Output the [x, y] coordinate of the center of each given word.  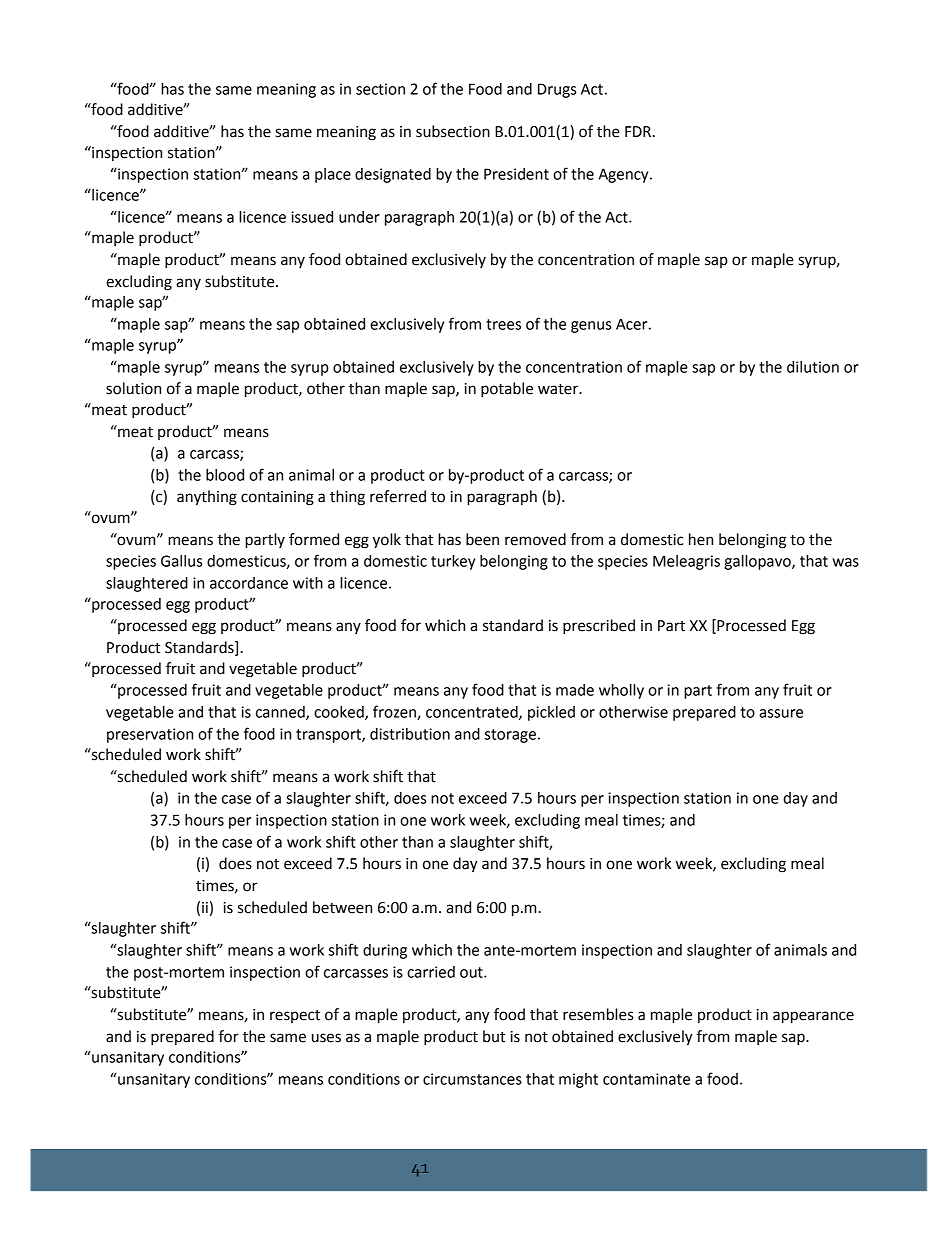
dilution [813, 367]
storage [510, 736]
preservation [150, 735]
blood [225, 475]
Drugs [557, 90]
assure [781, 713]
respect [295, 1016]
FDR [638, 131]
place [333, 175]
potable [507, 390]
